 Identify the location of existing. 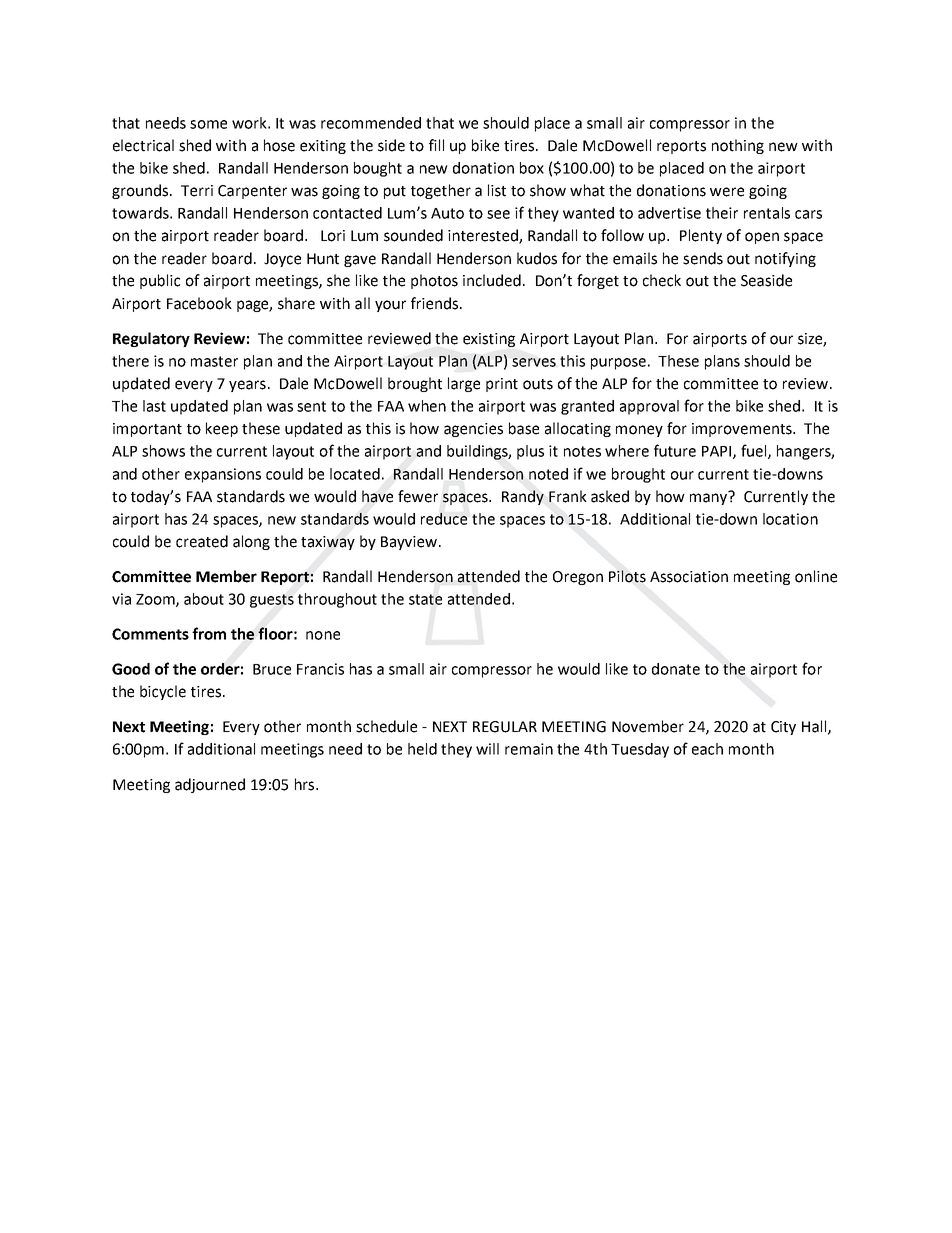
(489, 340).
